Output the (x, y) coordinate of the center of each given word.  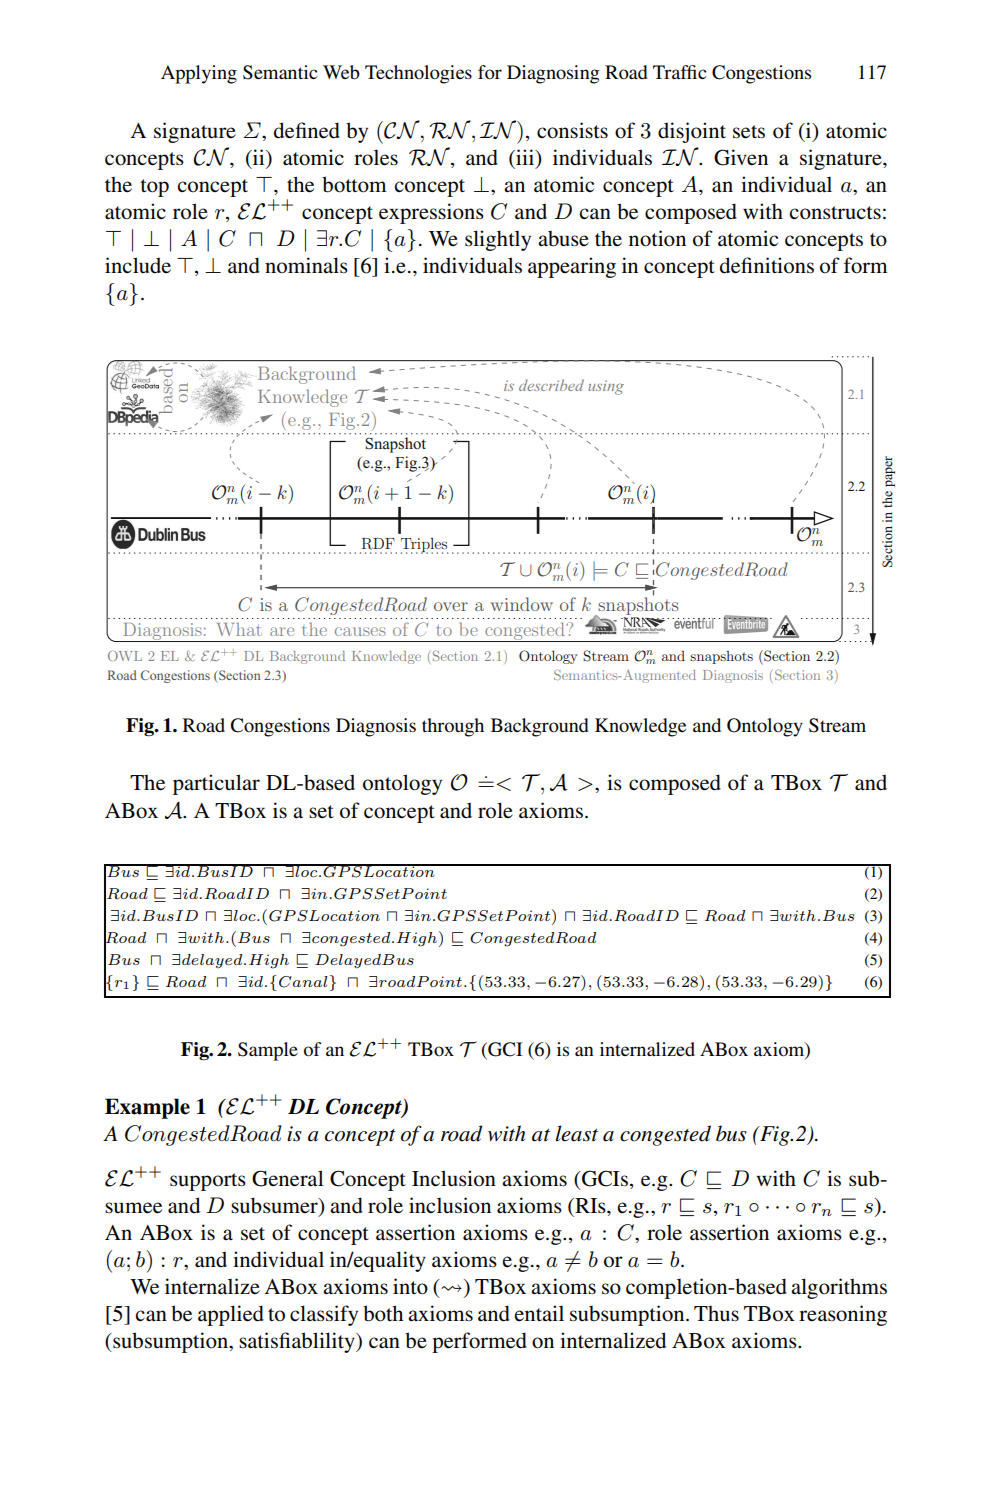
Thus (716, 1314)
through (453, 727)
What (239, 629)
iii (525, 157)
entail (539, 1313)
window (522, 604)
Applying (199, 74)
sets (749, 132)
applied (231, 1315)
